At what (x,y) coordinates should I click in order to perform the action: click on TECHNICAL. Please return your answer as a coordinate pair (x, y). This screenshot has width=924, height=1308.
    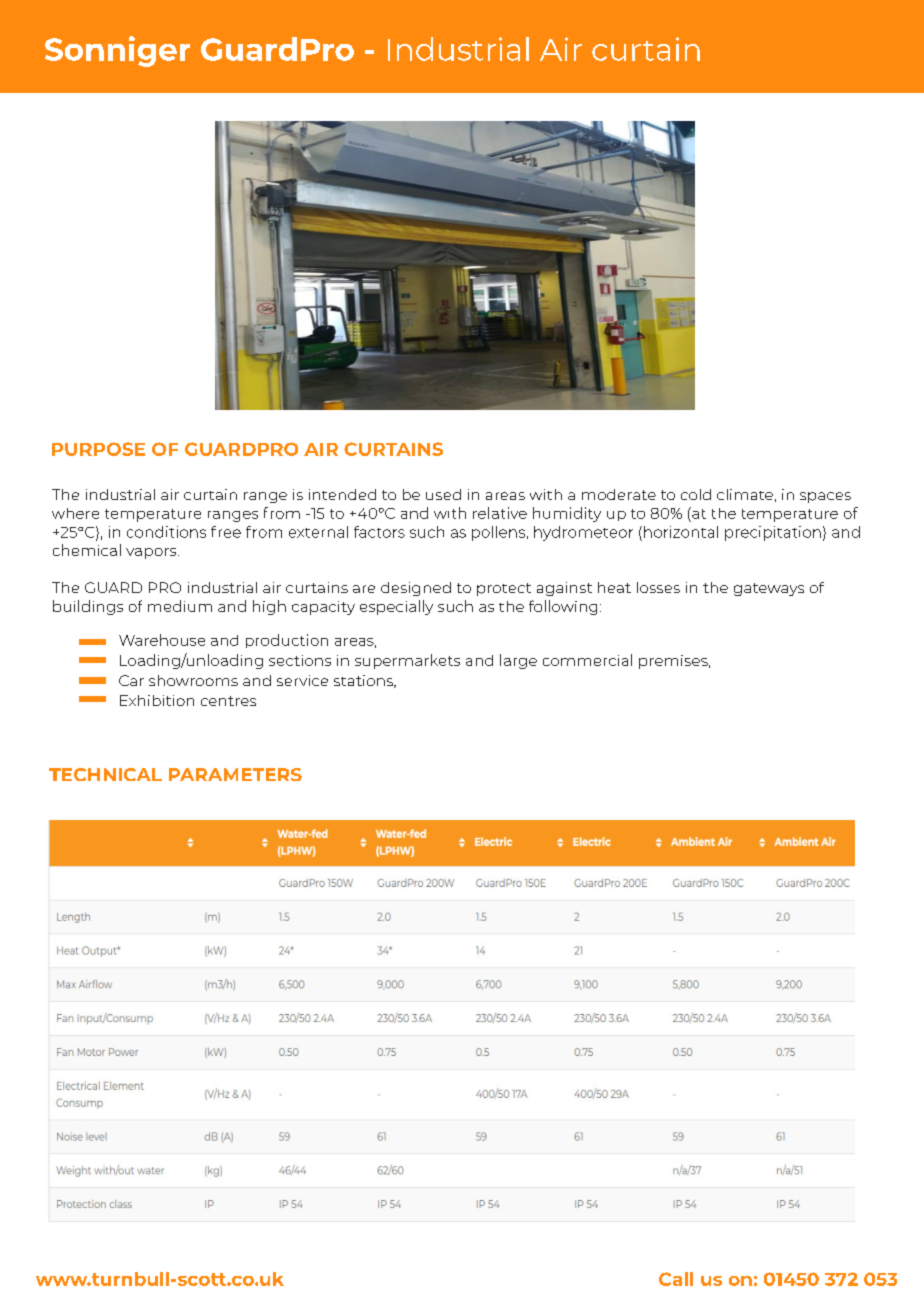
    Looking at the image, I should click on (105, 774).
